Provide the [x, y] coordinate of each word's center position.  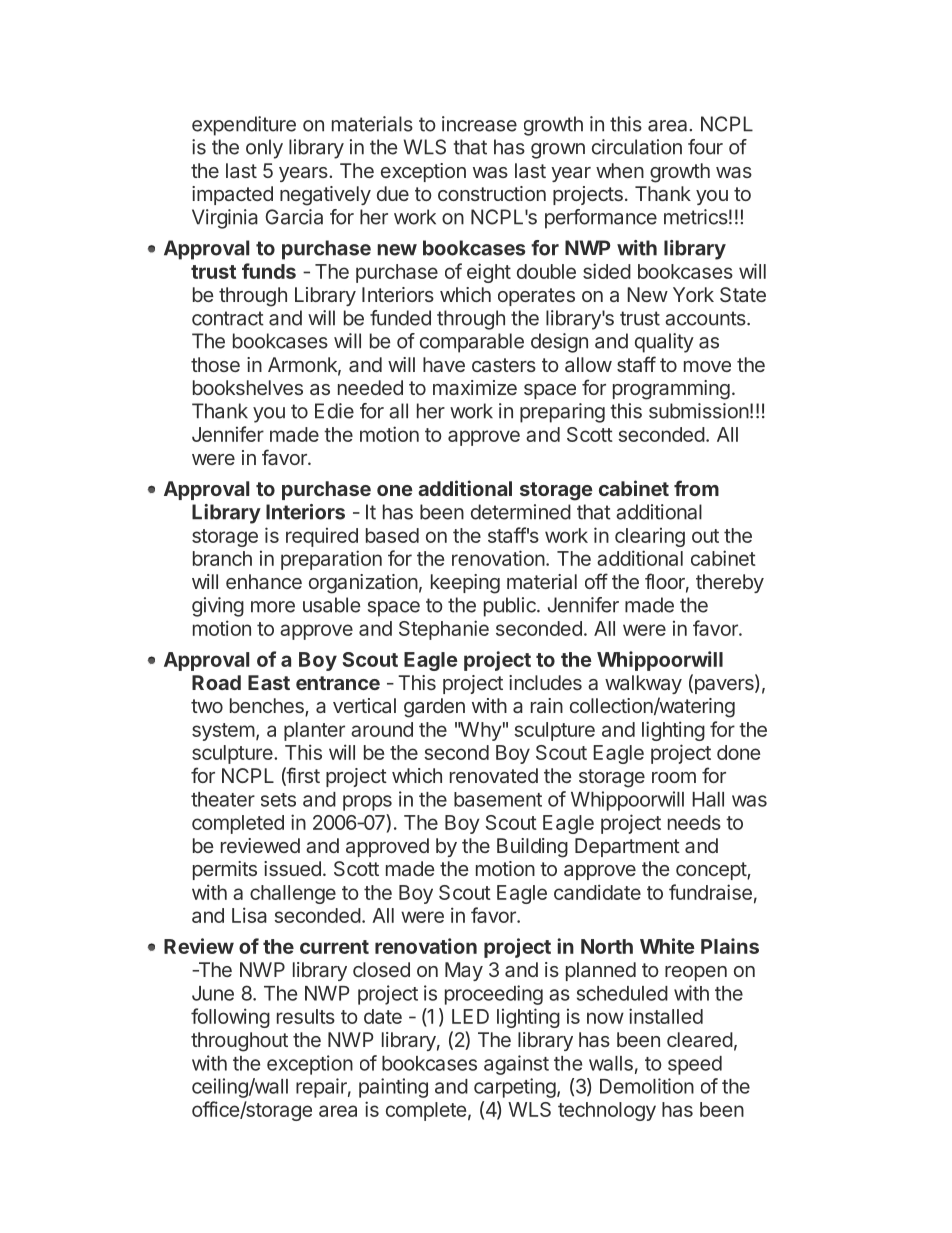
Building [532, 848]
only [264, 149]
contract [228, 318]
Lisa [249, 915]
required [322, 537]
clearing [650, 537]
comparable [472, 343]
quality [664, 343]
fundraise [710, 892]
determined [521, 512]
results [306, 1016]
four [705, 147]
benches [268, 707]
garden [434, 708]
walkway [643, 684]
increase [479, 124]
